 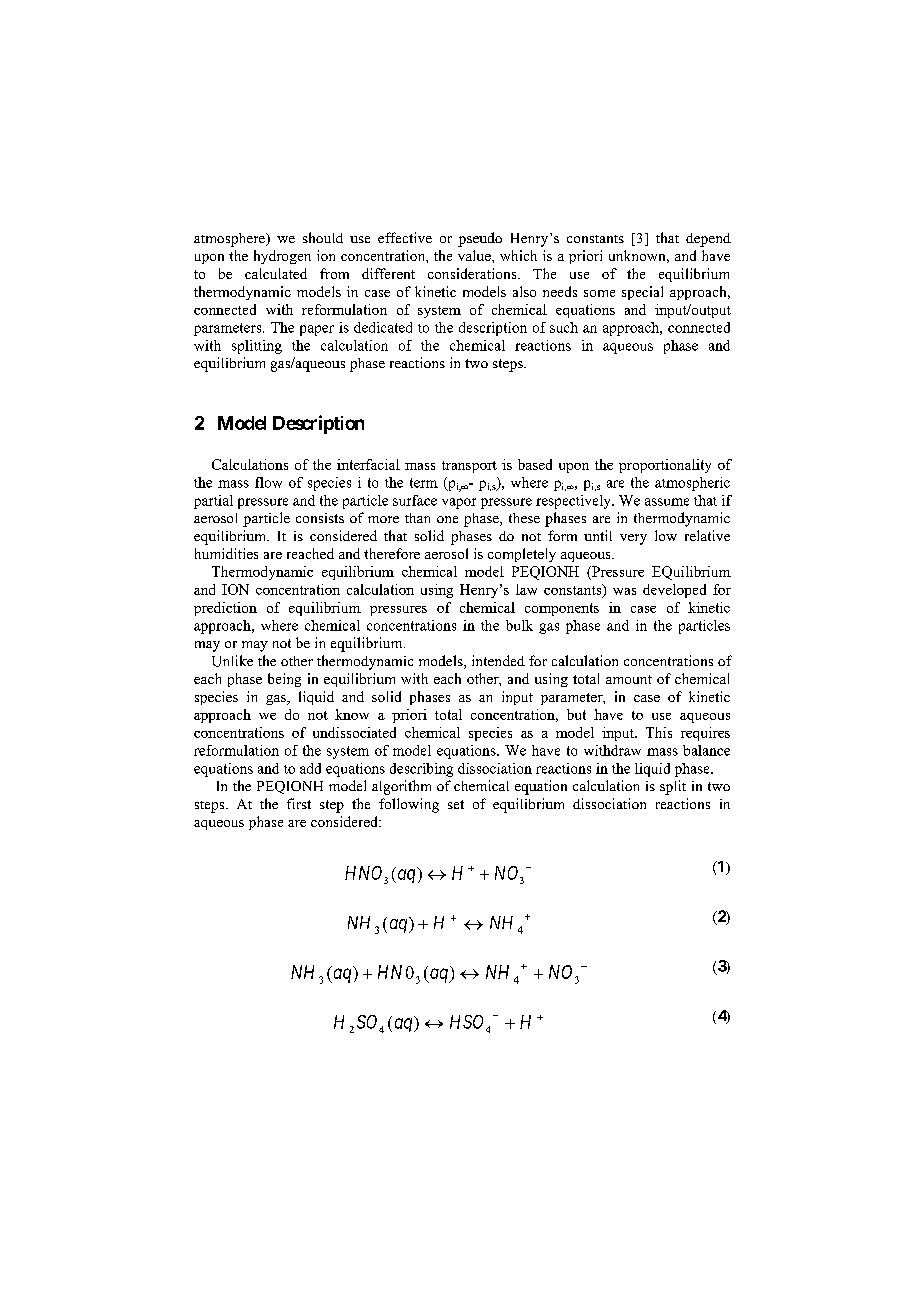 What do you see at coordinates (674, 591) in the document?
I see `developed` at bounding box center [674, 591].
